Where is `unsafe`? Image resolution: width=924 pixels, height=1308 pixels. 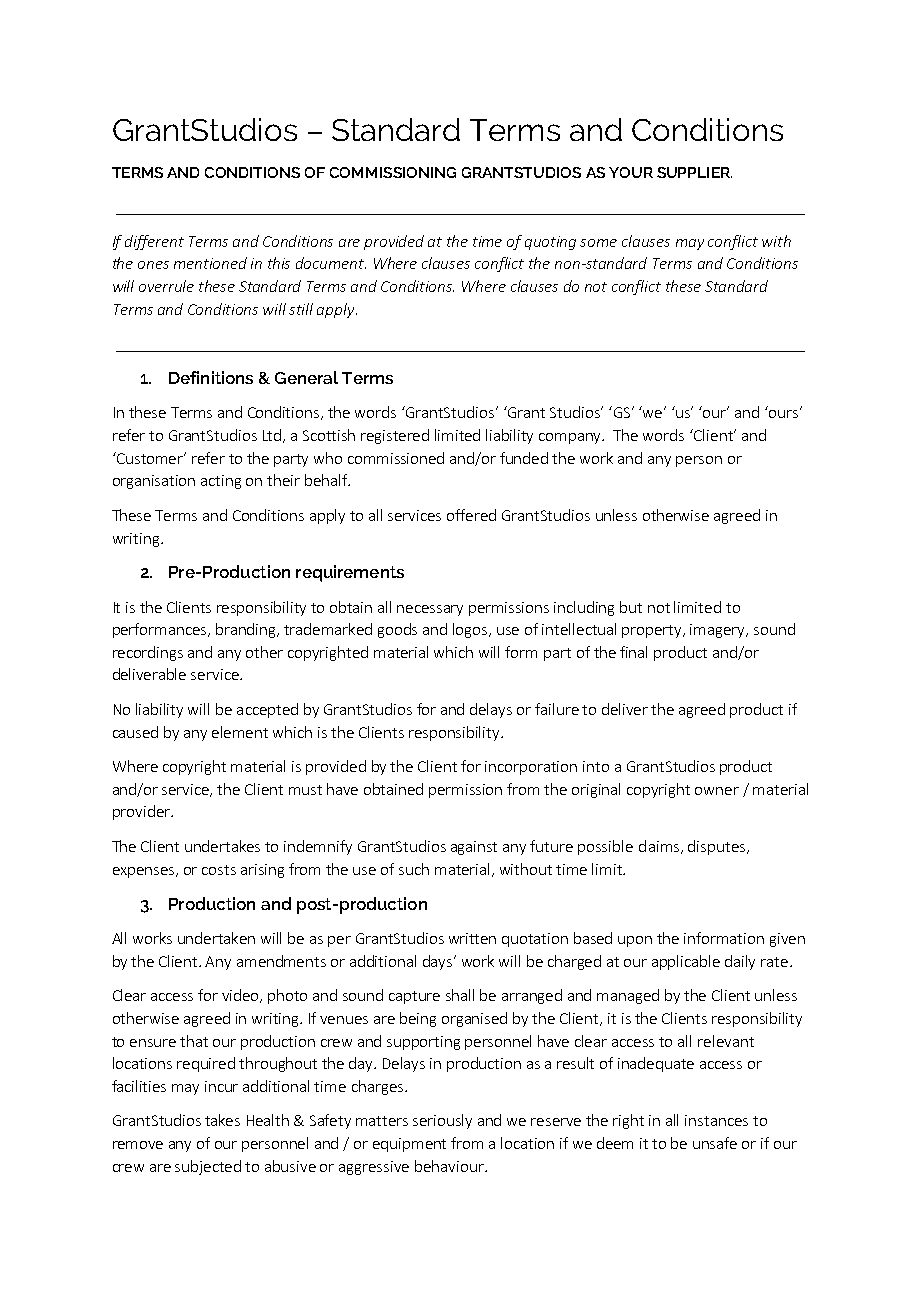
unsafe is located at coordinates (715, 1143).
